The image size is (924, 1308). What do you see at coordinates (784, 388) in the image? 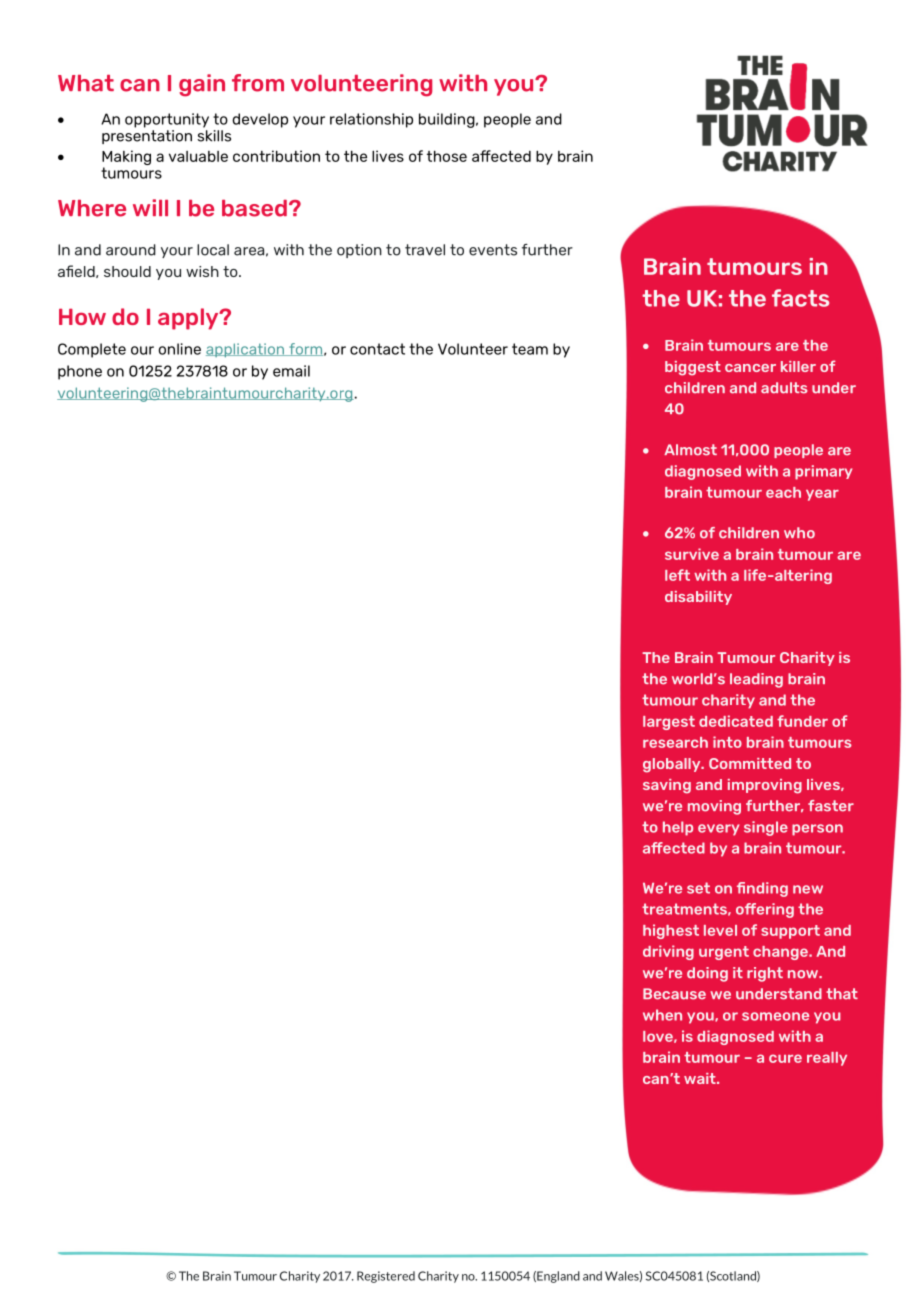
I see `adults` at bounding box center [784, 388].
